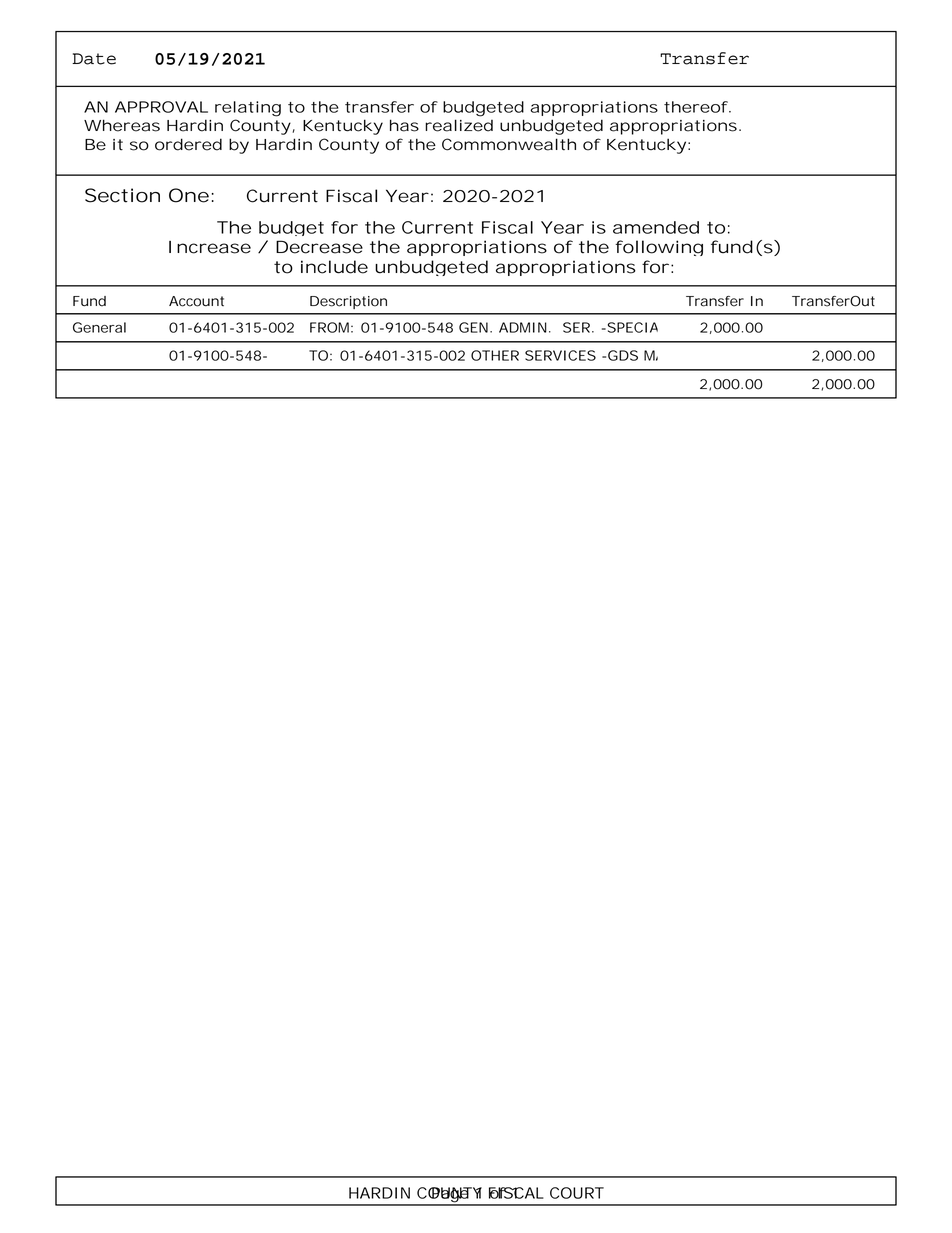 The height and width of the screenshot is (1233, 952). Describe the element at coordinates (348, 302) in the screenshot. I see `Description` at that location.
